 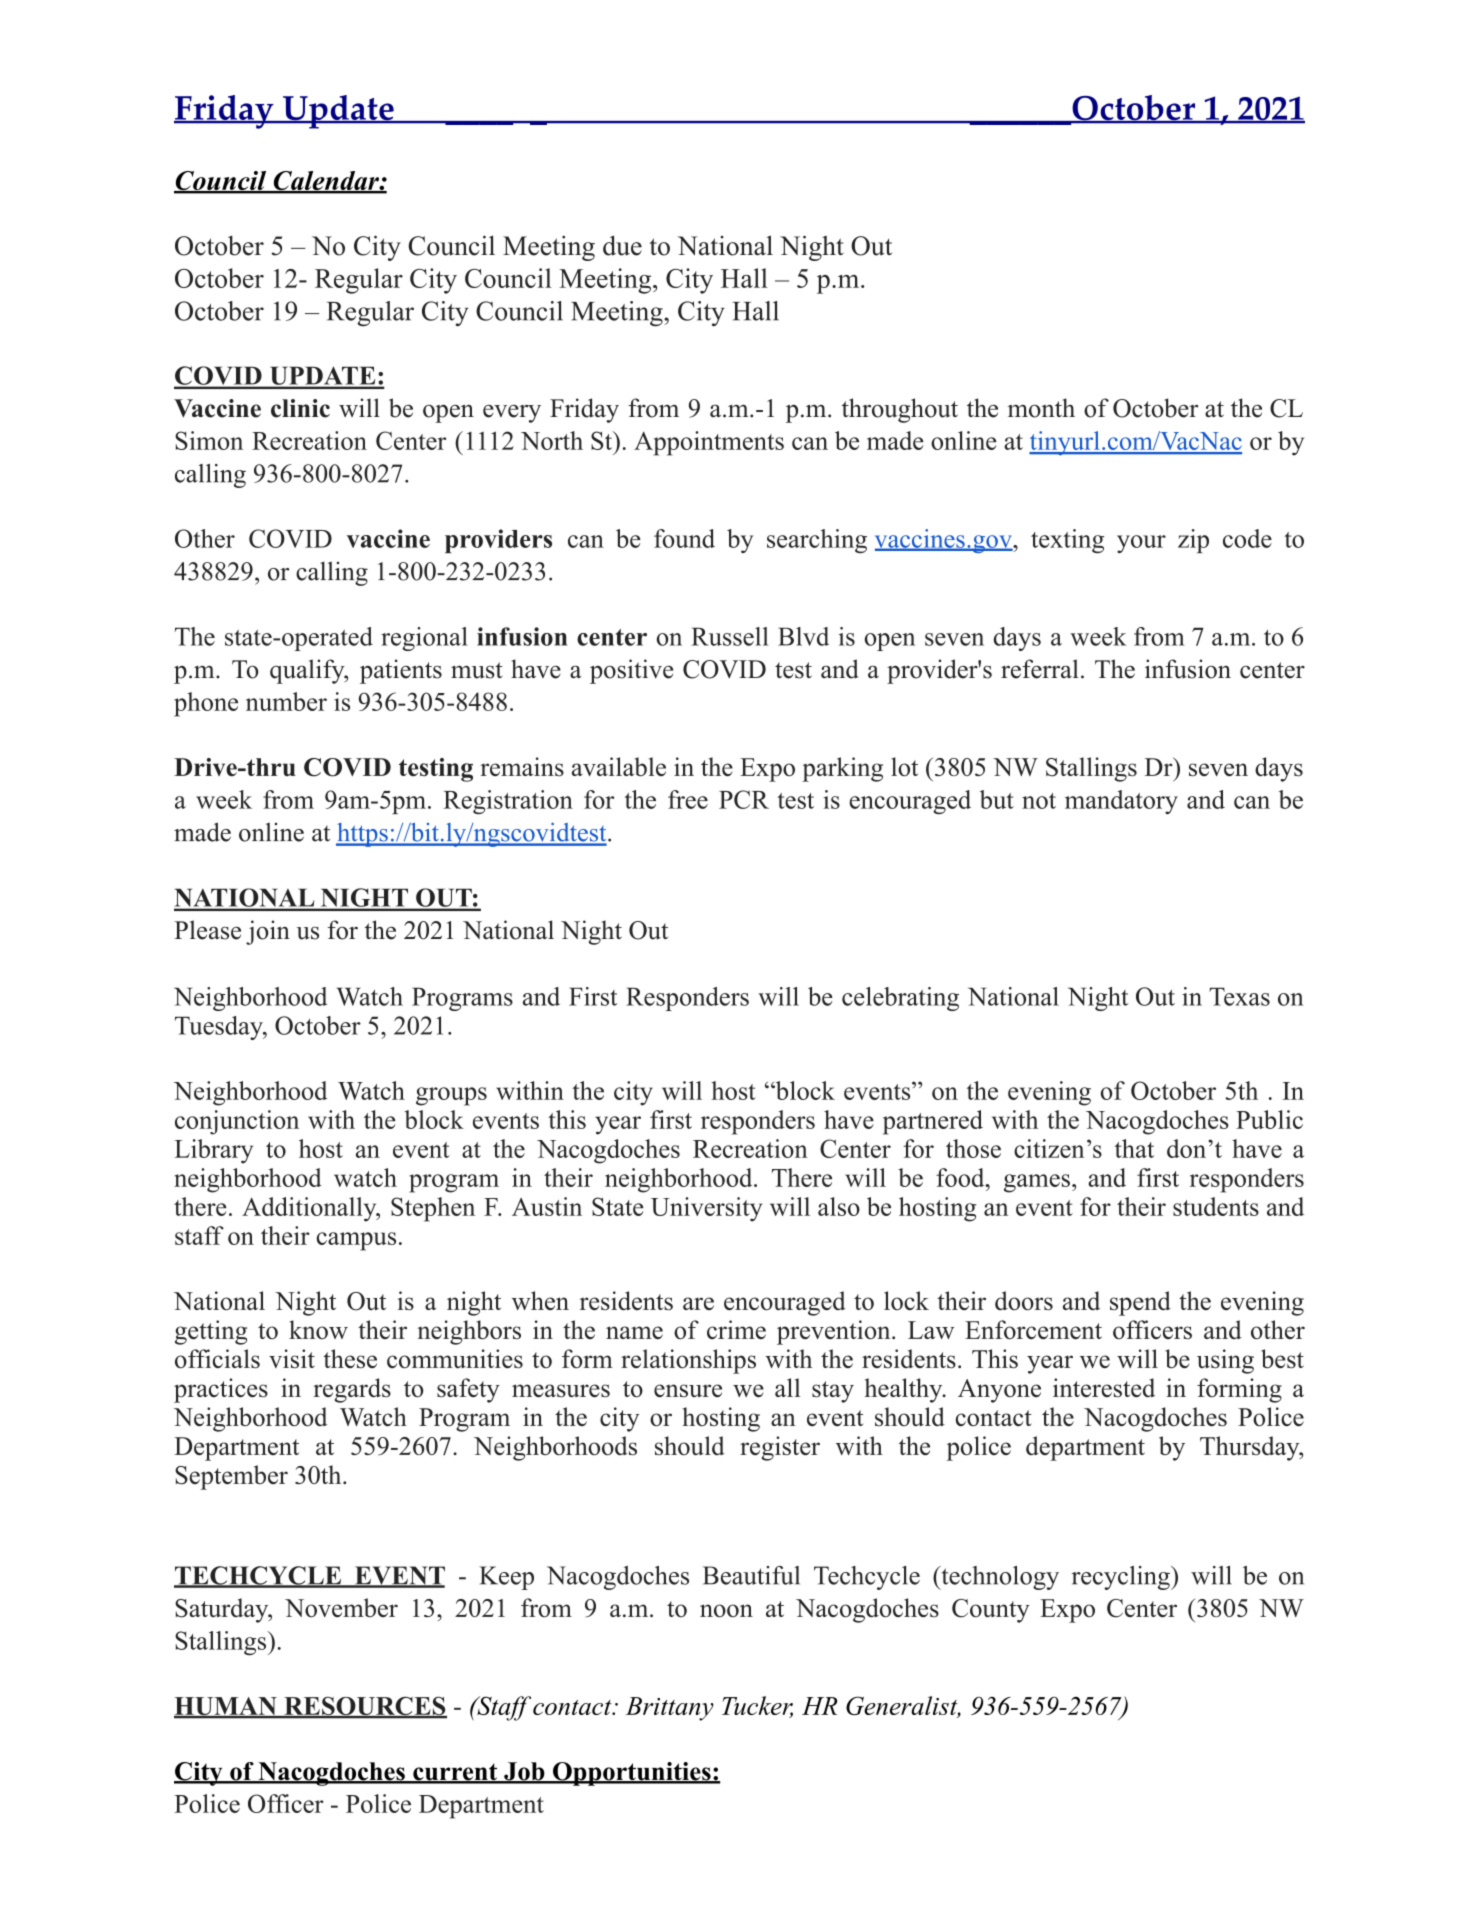 I want to click on mandatory, so click(x=1121, y=802).
